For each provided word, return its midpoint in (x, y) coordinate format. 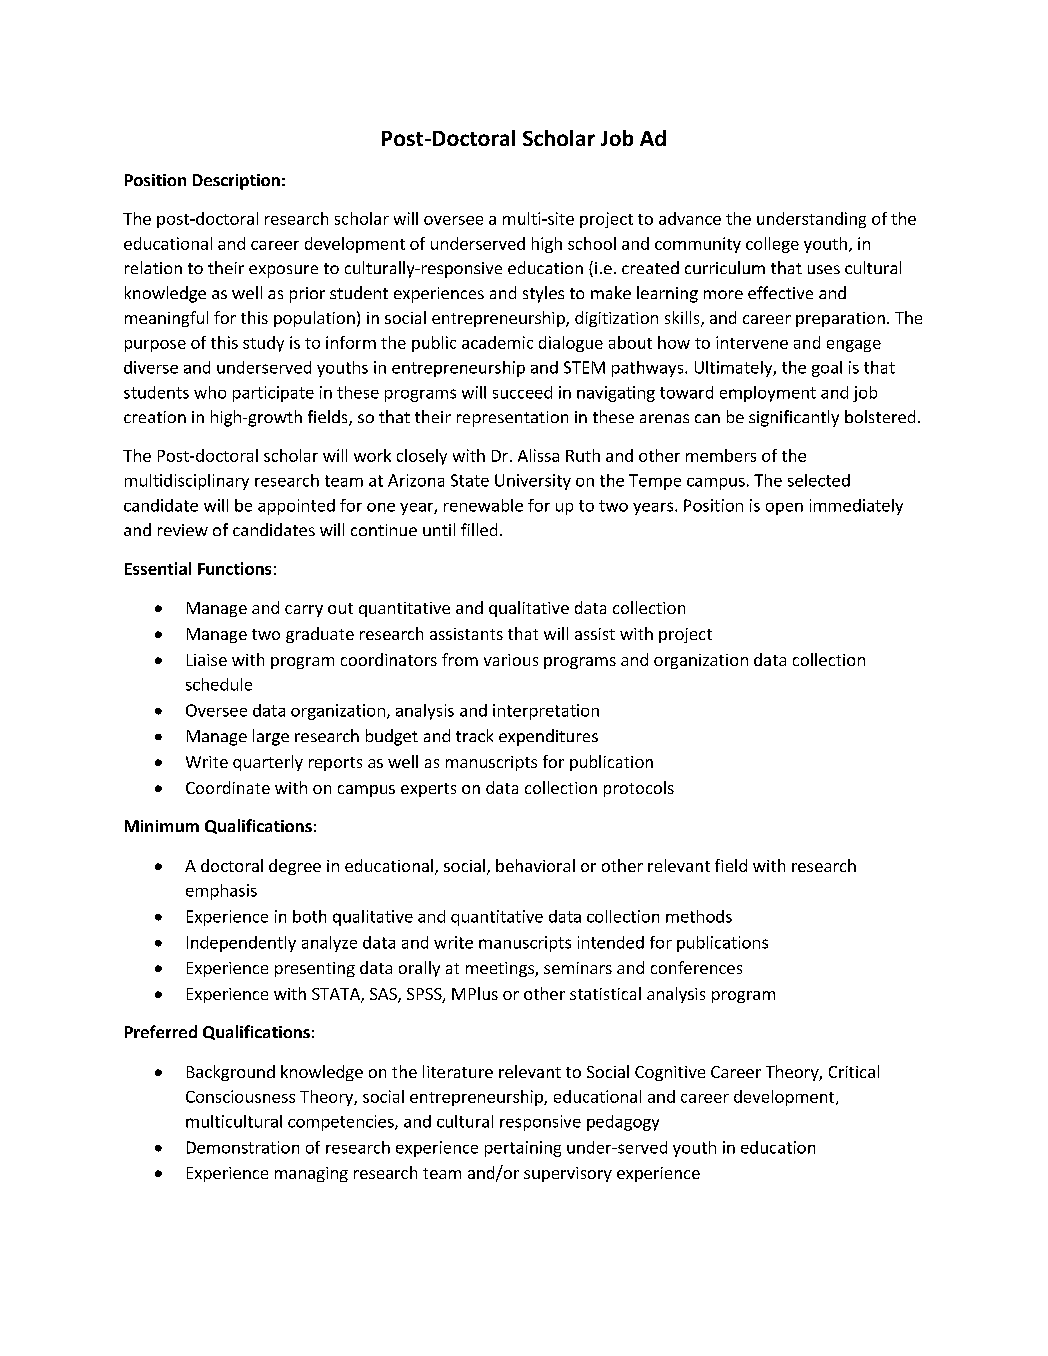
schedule (219, 684)
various (511, 660)
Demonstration (243, 1147)
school (592, 243)
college (772, 245)
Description (236, 182)
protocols (639, 789)
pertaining (523, 1149)
